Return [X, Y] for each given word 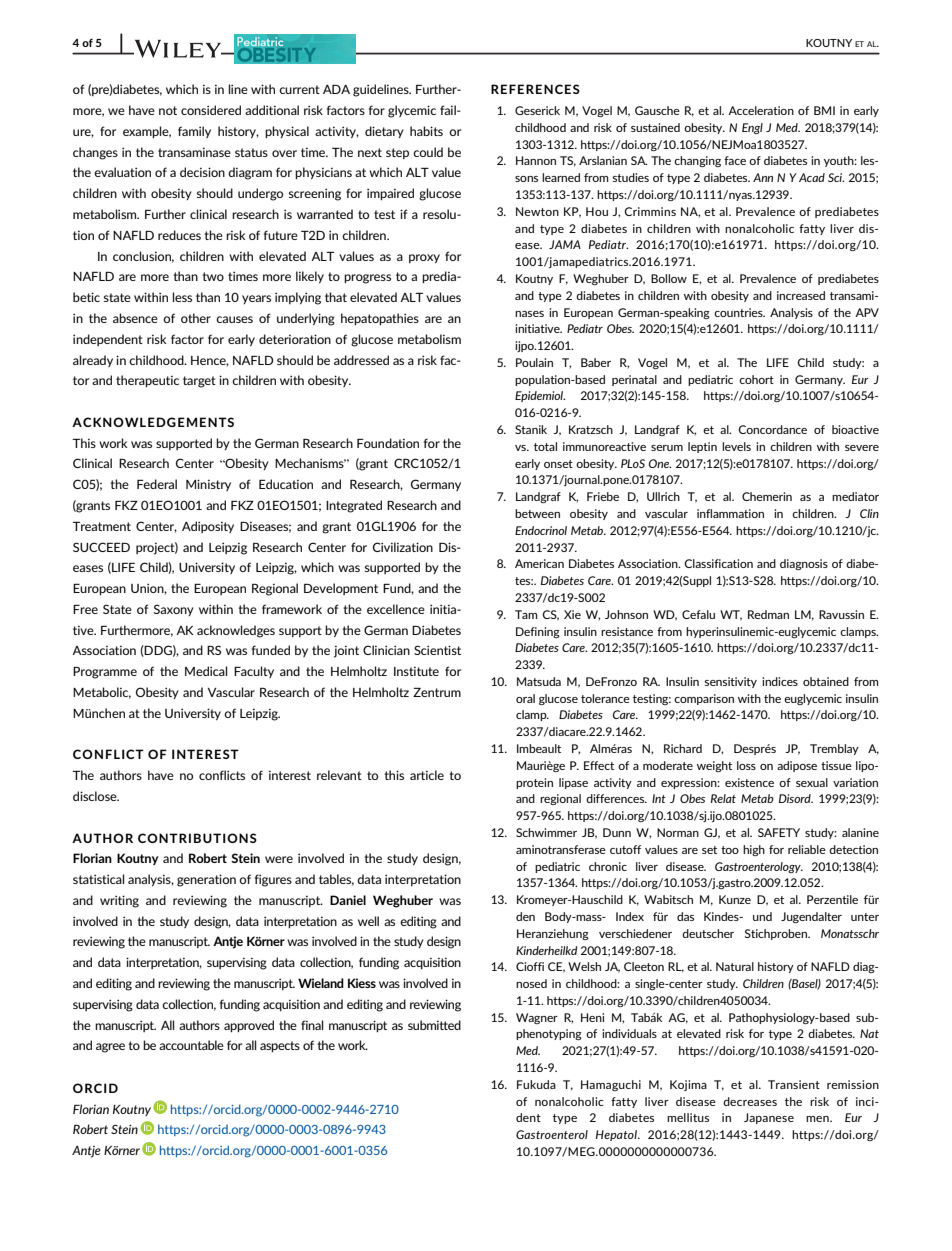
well [368, 921]
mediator [855, 496]
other [196, 318]
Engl [752, 128]
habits [426, 131]
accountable [191, 1045]
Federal [157, 484]
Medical [206, 671]
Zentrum [437, 692]
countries [739, 312]
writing [119, 901]
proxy [424, 258]
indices [780, 681]
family [194, 132]
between [537, 513]
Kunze [735, 899]
